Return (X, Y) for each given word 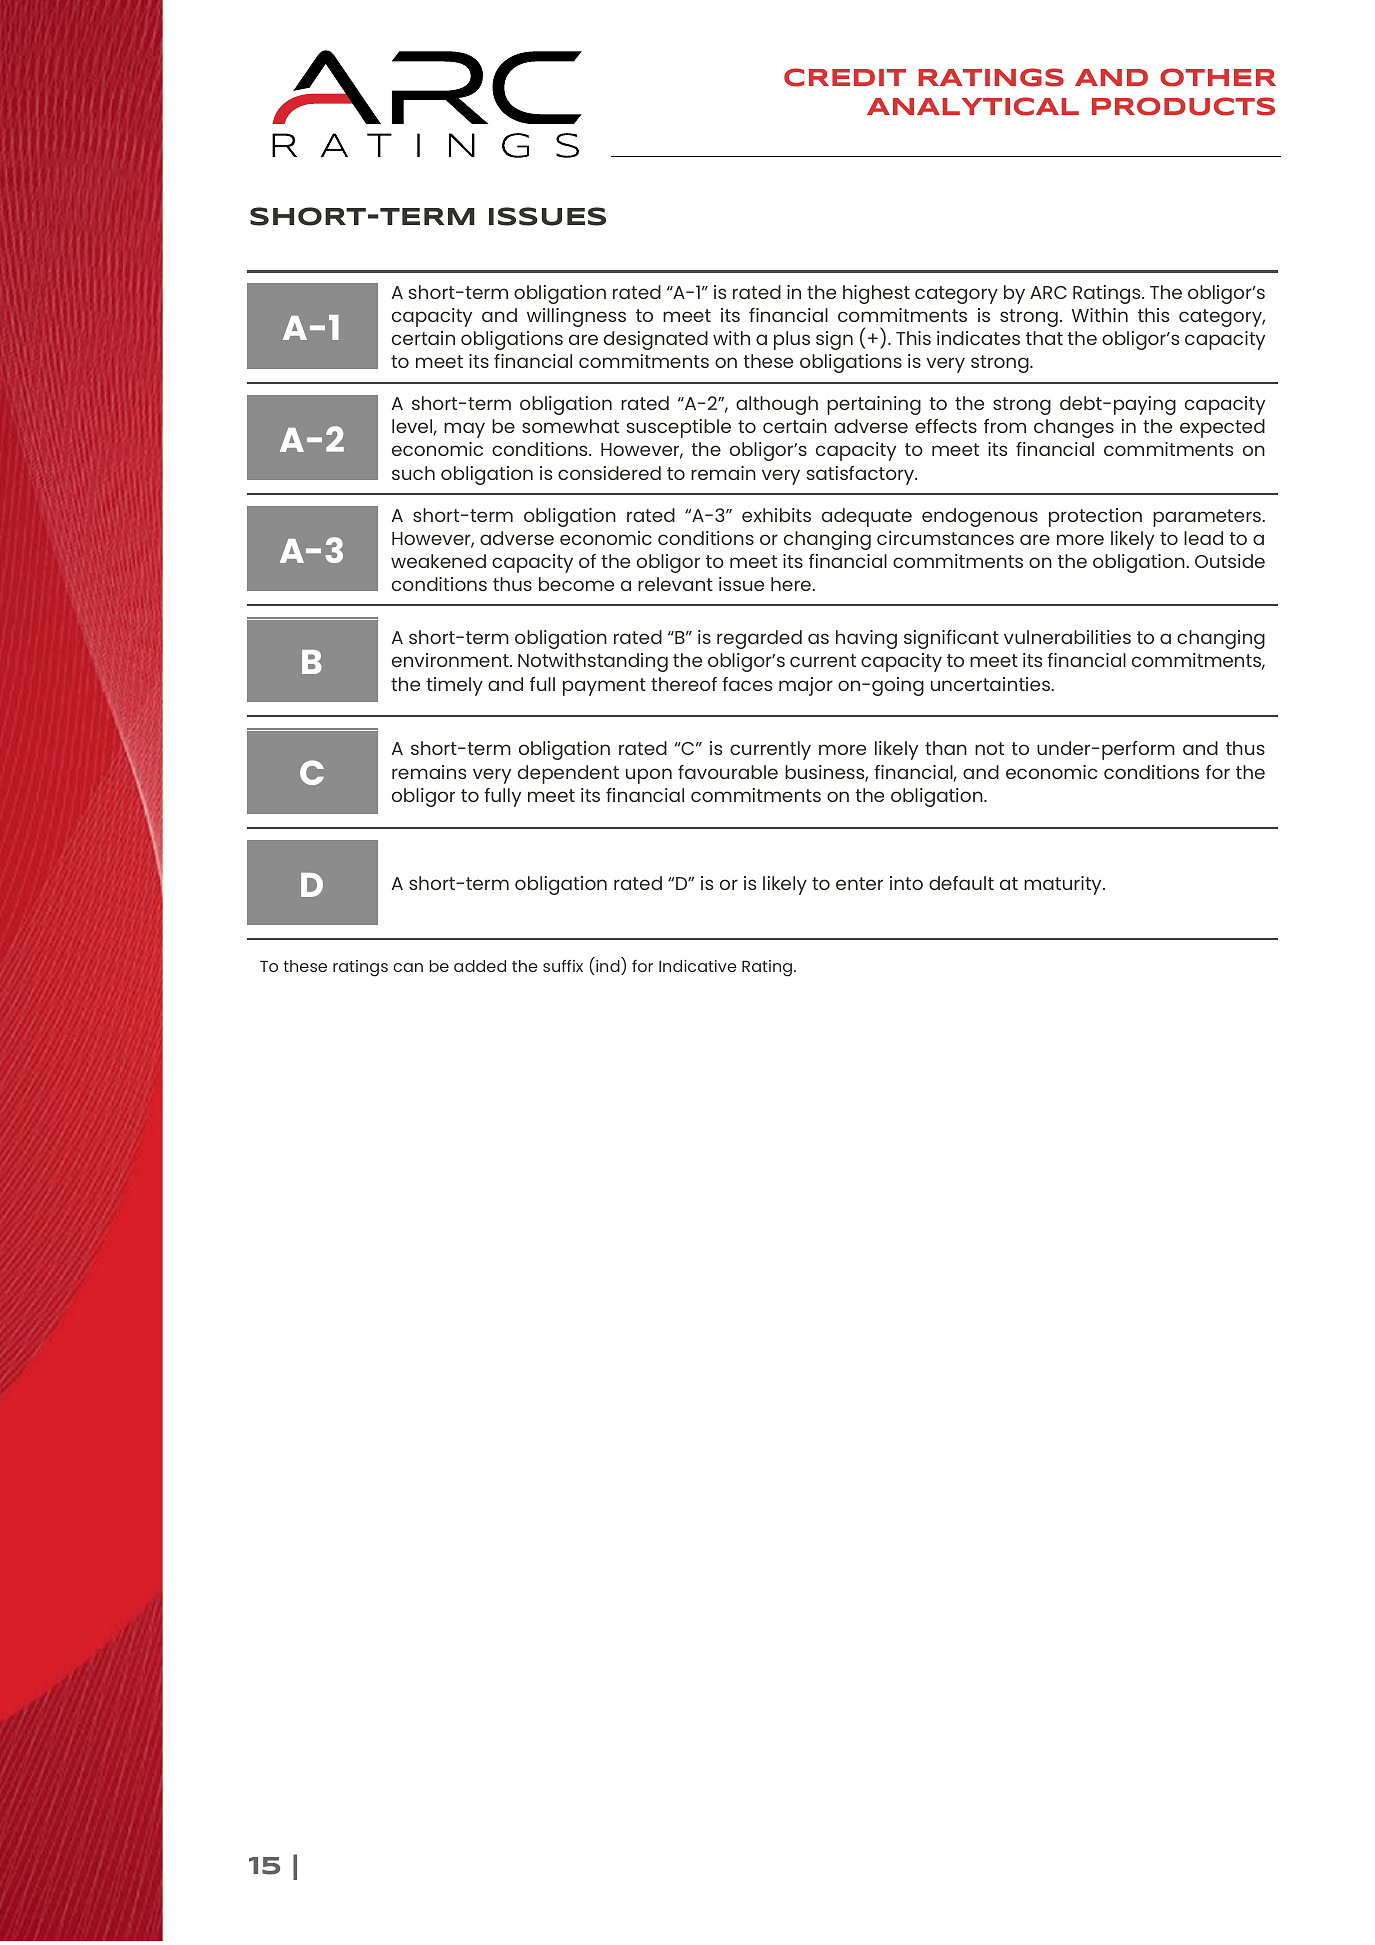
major (806, 686)
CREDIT (845, 77)
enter (859, 883)
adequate (867, 517)
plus (792, 340)
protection (1095, 517)
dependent (568, 774)
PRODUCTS (1183, 106)
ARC (1048, 292)
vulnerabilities (1067, 637)
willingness (576, 317)
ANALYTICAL (973, 106)
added (480, 966)
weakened (438, 561)
